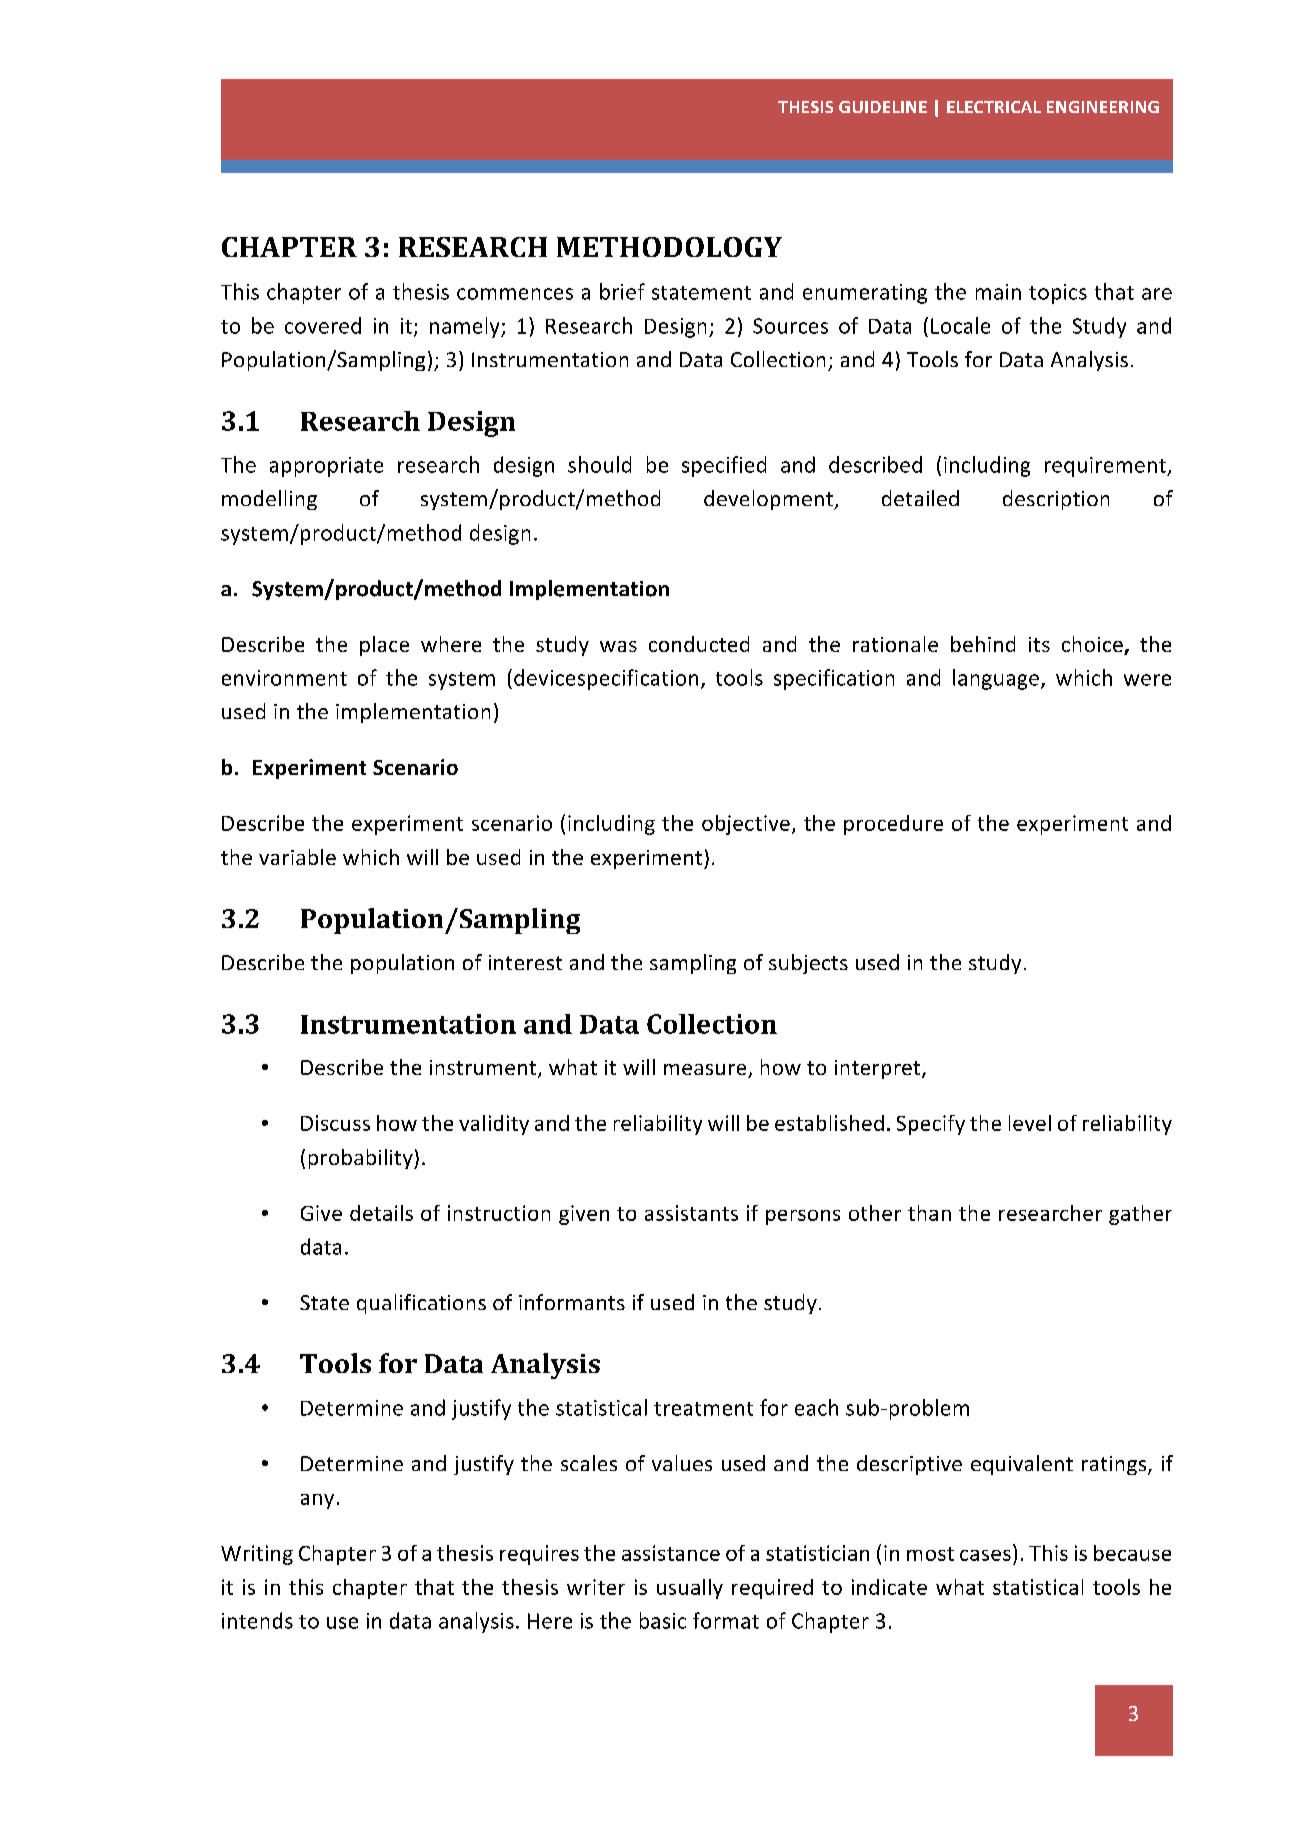  Describe the element at coordinates (317, 1501) in the screenshot. I see `any` at that location.
